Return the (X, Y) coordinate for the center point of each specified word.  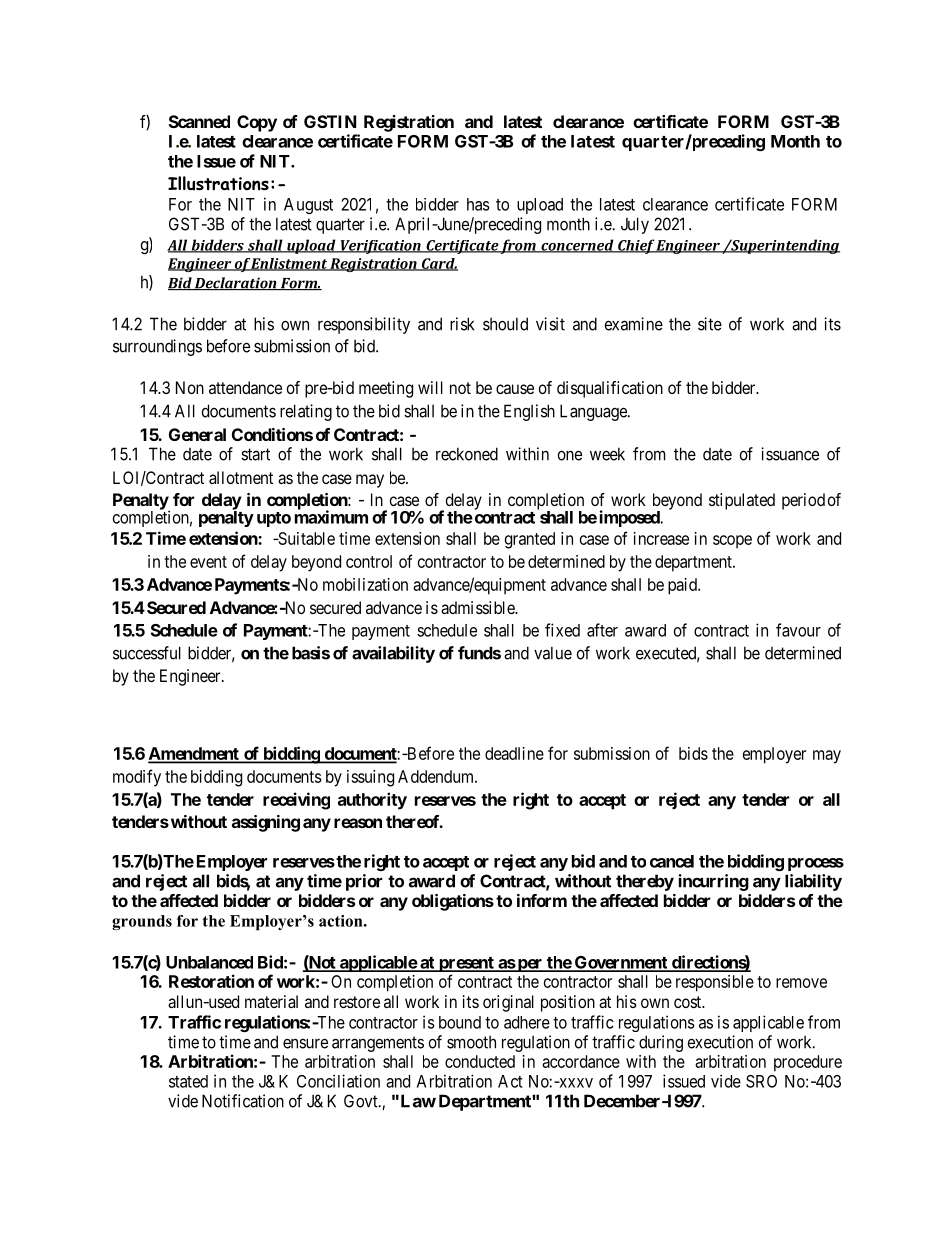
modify (137, 778)
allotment (241, 477)
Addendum (437, 776)
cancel (672, 861)
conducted (480, 1061)
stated (188, 1081)
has (478, 204)
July (635, 225)
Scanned (199, 121)
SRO (761, 1081)
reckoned (467, 454)
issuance (790, 454)
